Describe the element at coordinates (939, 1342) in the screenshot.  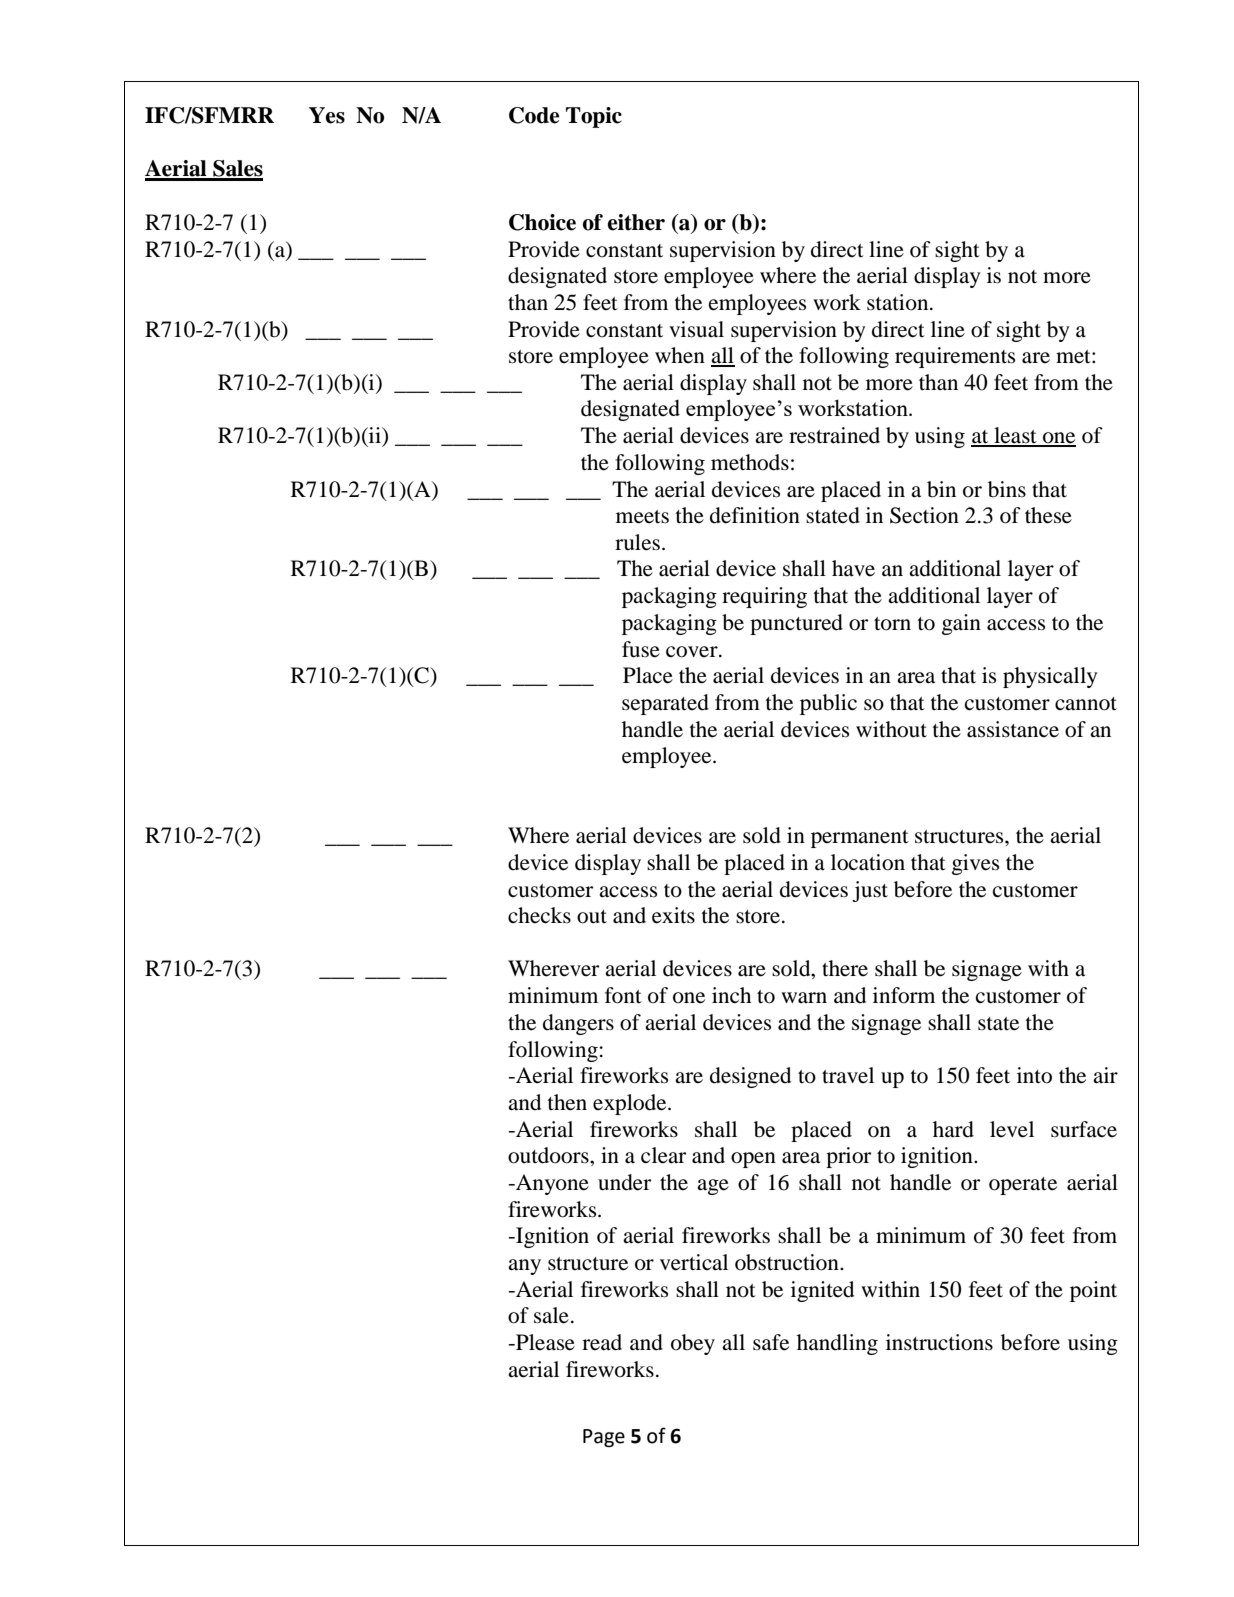
I see `instructions` at that location.
